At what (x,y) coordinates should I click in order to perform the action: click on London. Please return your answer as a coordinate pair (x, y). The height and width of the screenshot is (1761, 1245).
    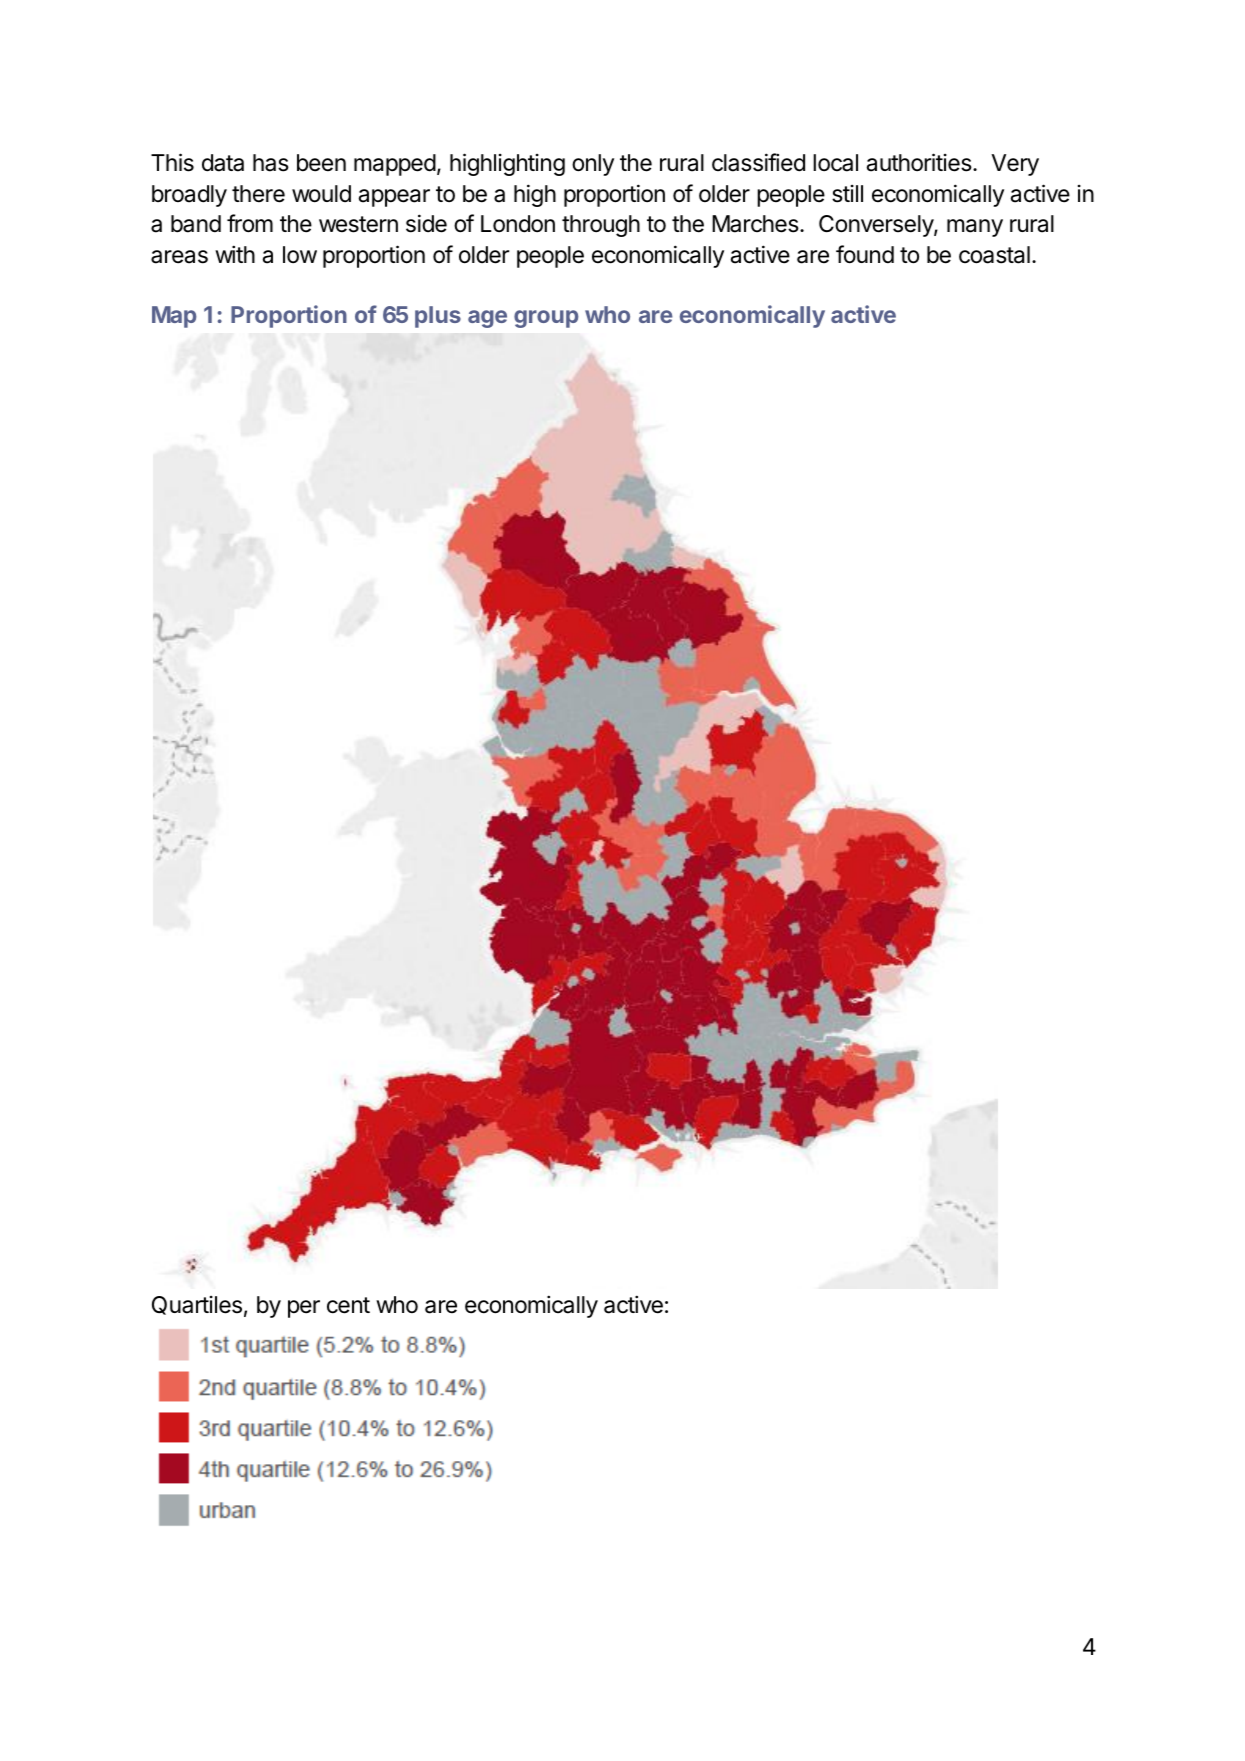
    Looking at the image, I should click on (518, 224).
